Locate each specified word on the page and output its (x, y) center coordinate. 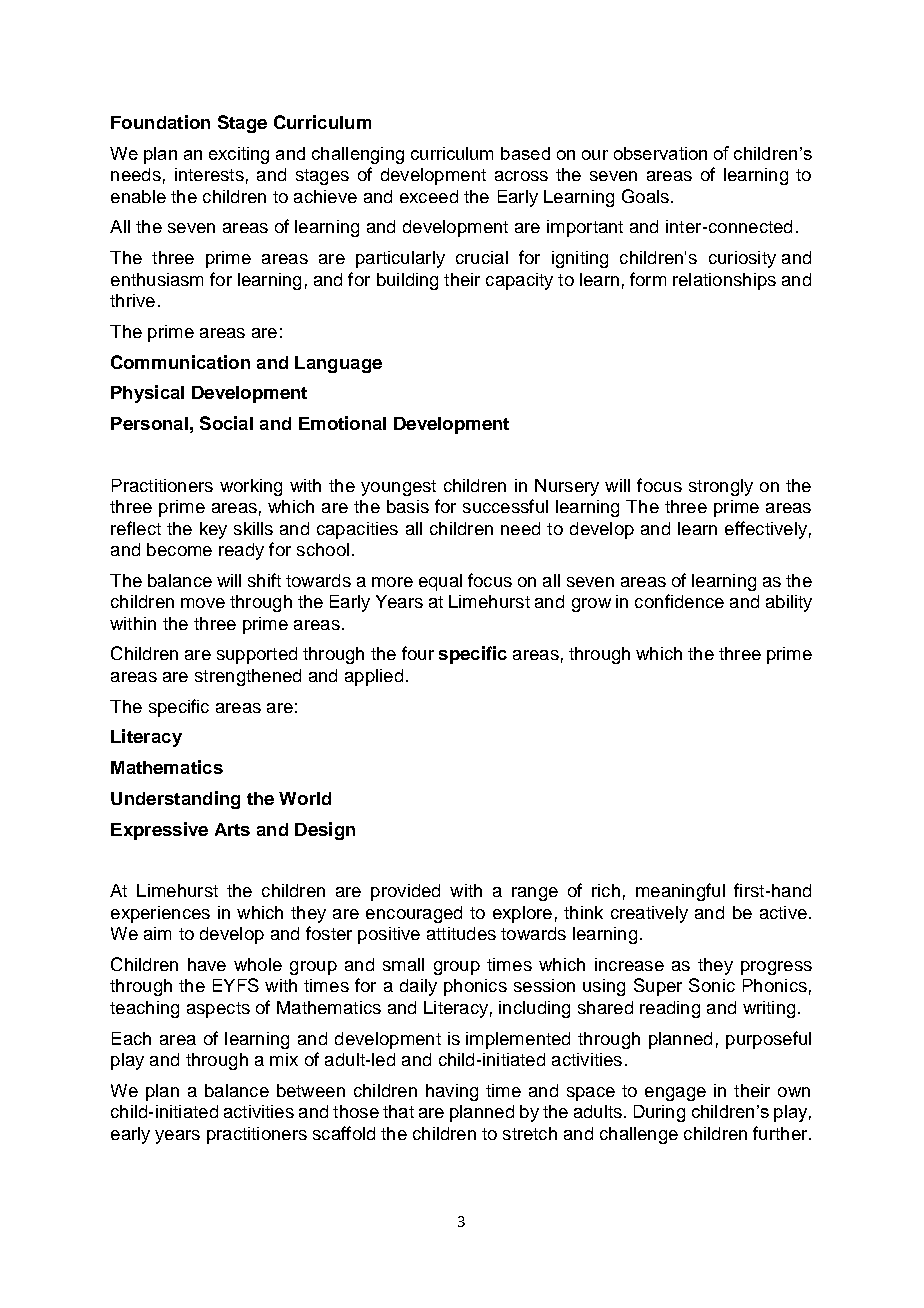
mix (284, 1059)
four (418, 653)
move (203, 603)
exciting (239, 155)
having (452, 1092)
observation (660, 153)
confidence (679, 601)
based (525, 153)
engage (675, 1094)
